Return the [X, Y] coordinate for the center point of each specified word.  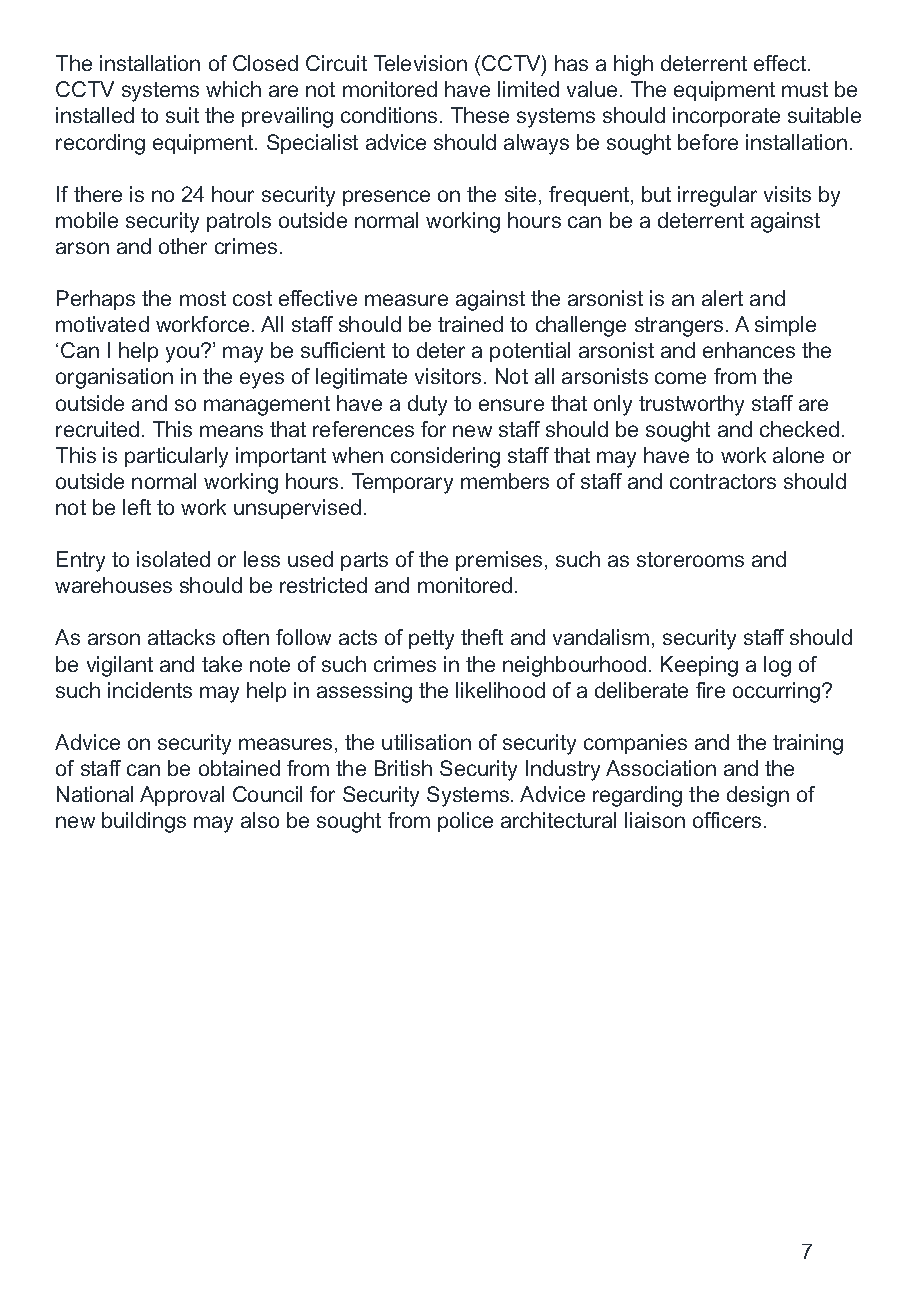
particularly [176, 457]
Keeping [699, 666]
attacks [181, 637]
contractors [723, 481]
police [465, 822]
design [758, 796]
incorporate [726, 117]
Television [420, 63]
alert [722, 298]
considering [445, 457]
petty [431, 640]
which [233, 89]
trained [470, 324]
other [183, 246]
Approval [182, 796]
